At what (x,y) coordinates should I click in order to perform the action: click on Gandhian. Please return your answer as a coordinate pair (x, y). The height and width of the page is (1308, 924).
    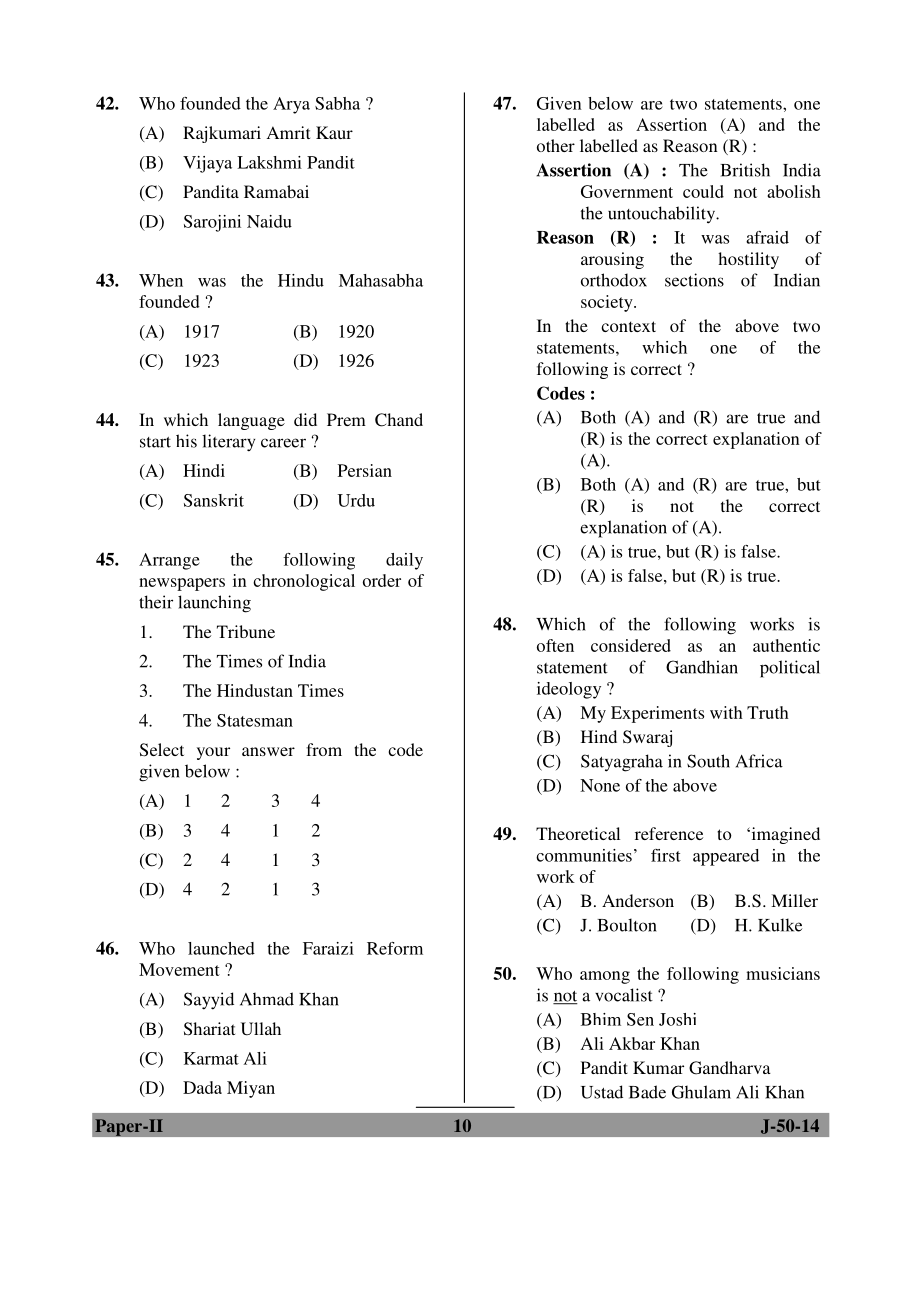
    Looking at the image, I should click on (702, 667).
